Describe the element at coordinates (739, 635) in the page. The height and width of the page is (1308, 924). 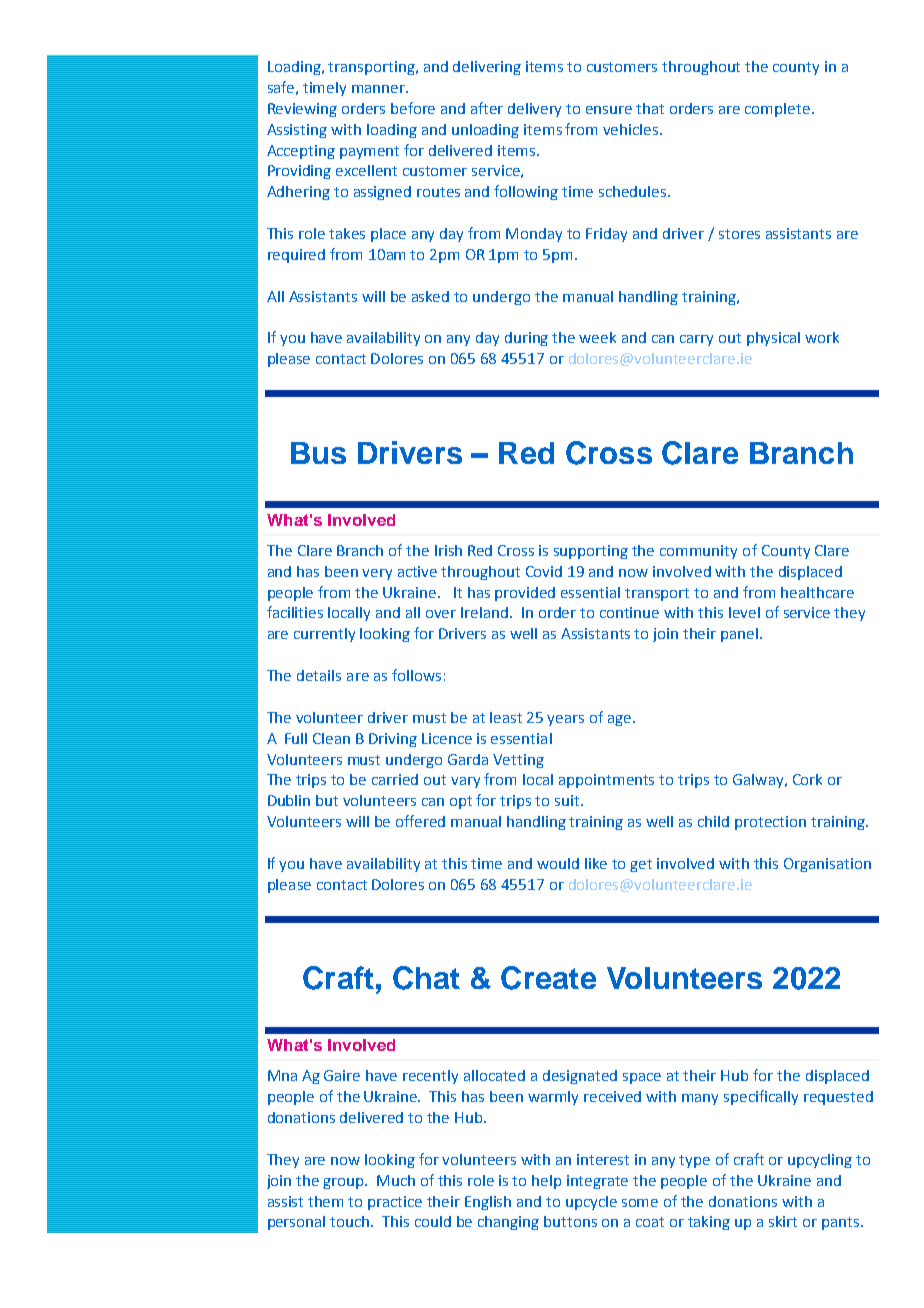
I see `panel` at that location.
